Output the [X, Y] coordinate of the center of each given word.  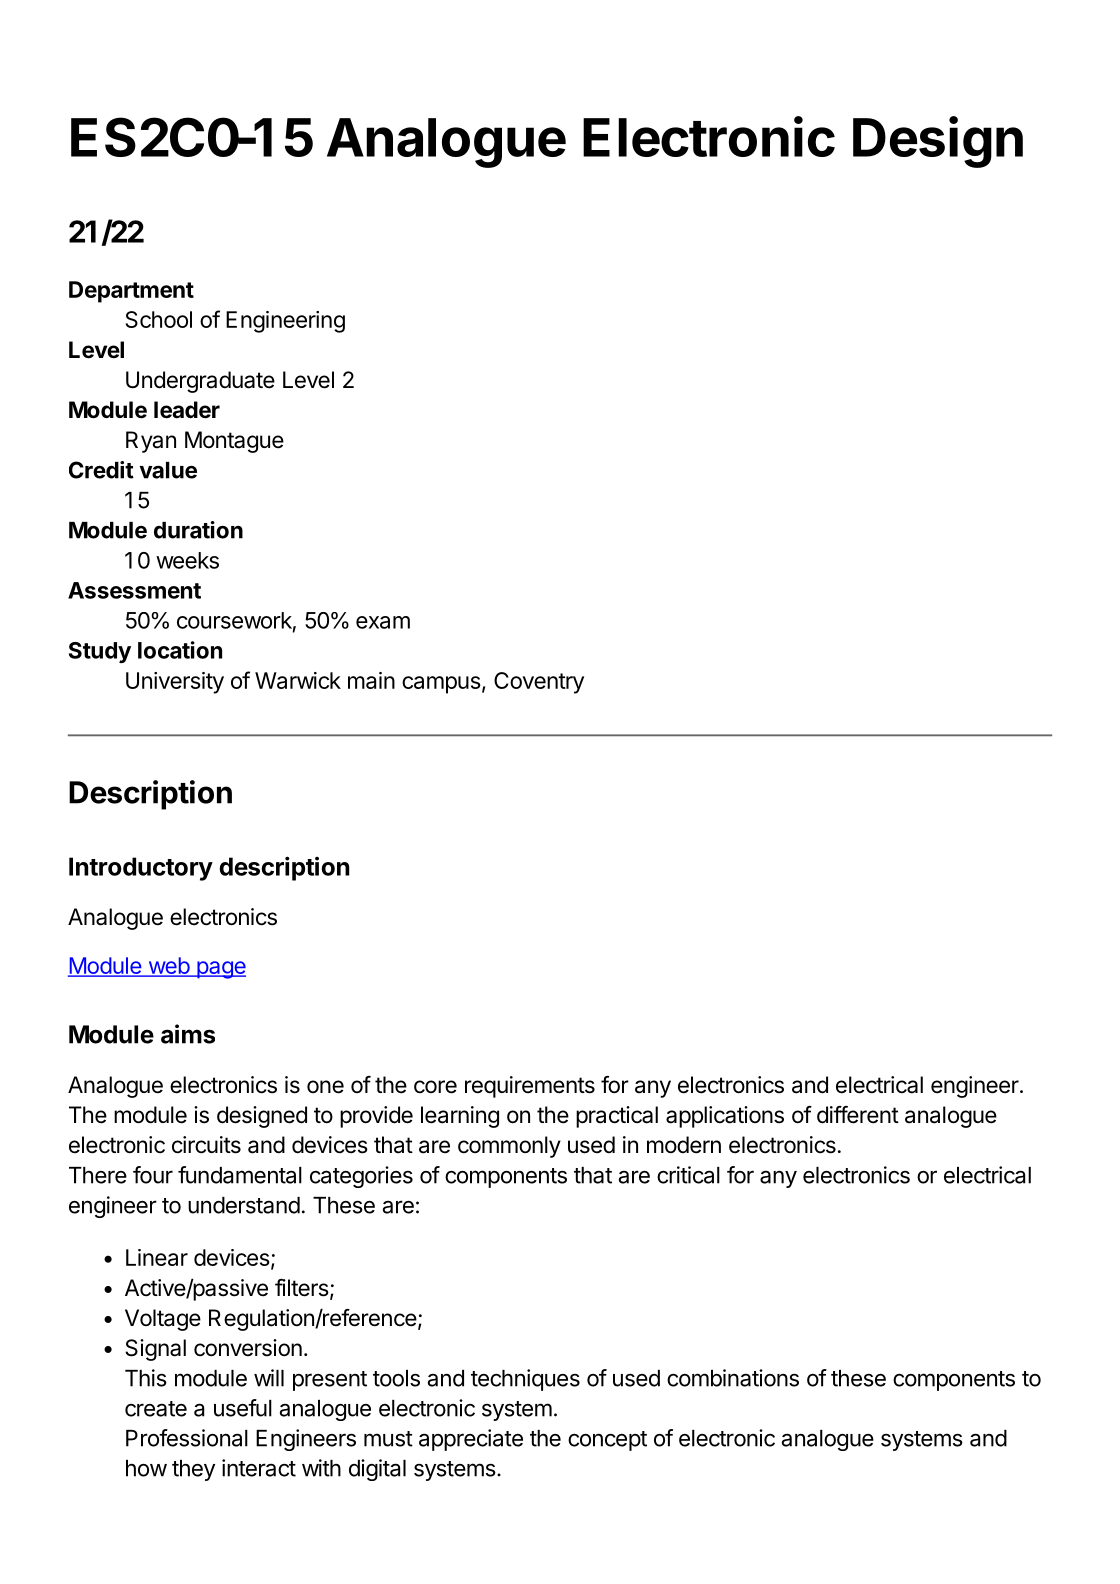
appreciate [471, 1440]
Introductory [141, 869]
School [158, 319]
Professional [187, 1438]
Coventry [539, 683]
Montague [234, 442]
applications [725, 1117]
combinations [733, 1378]
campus [441, 685]
